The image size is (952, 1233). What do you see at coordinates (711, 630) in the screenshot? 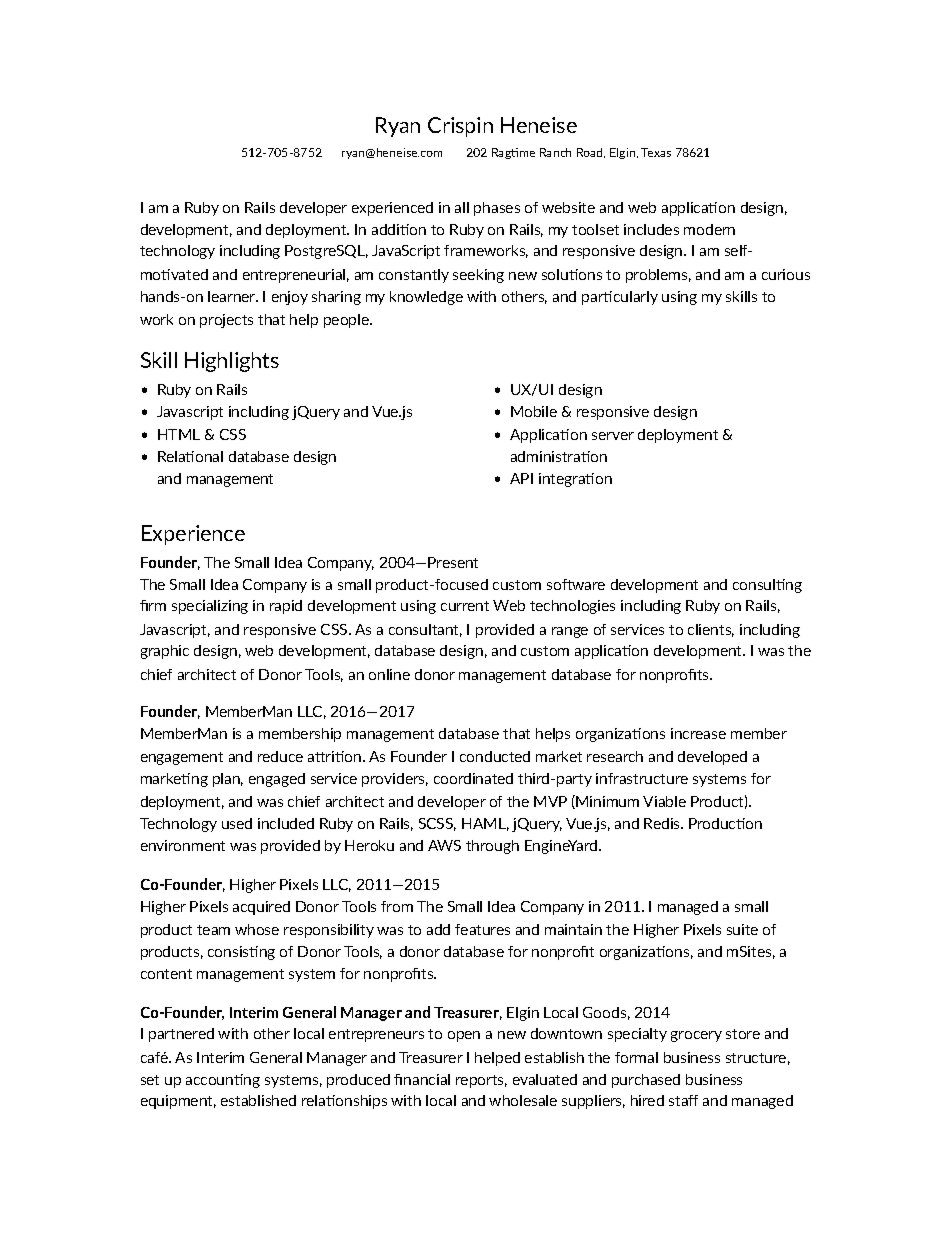
I see `clients` at bounding box center [711, 630].
